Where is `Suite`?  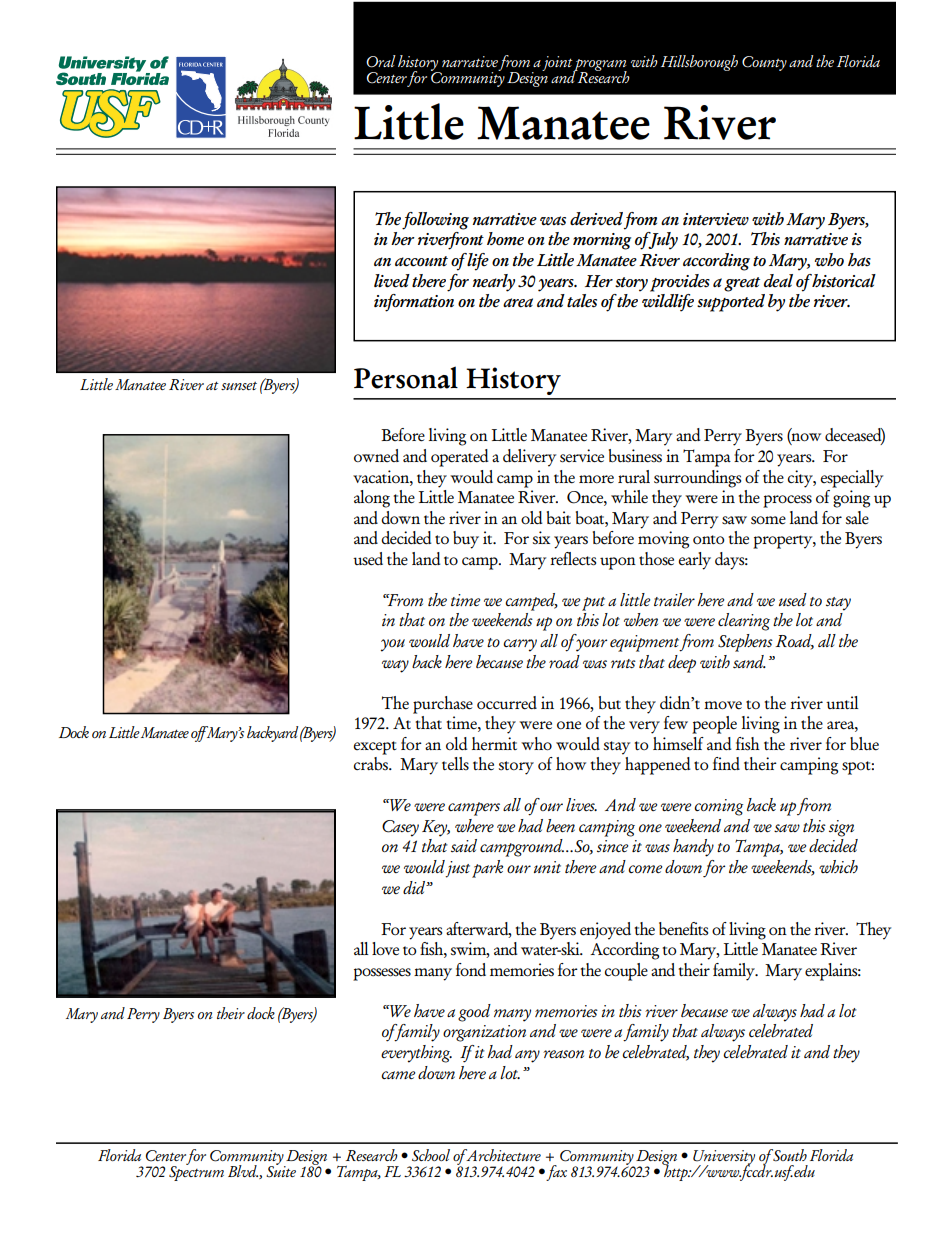
Suite is located at coordinates (281, 1171).
